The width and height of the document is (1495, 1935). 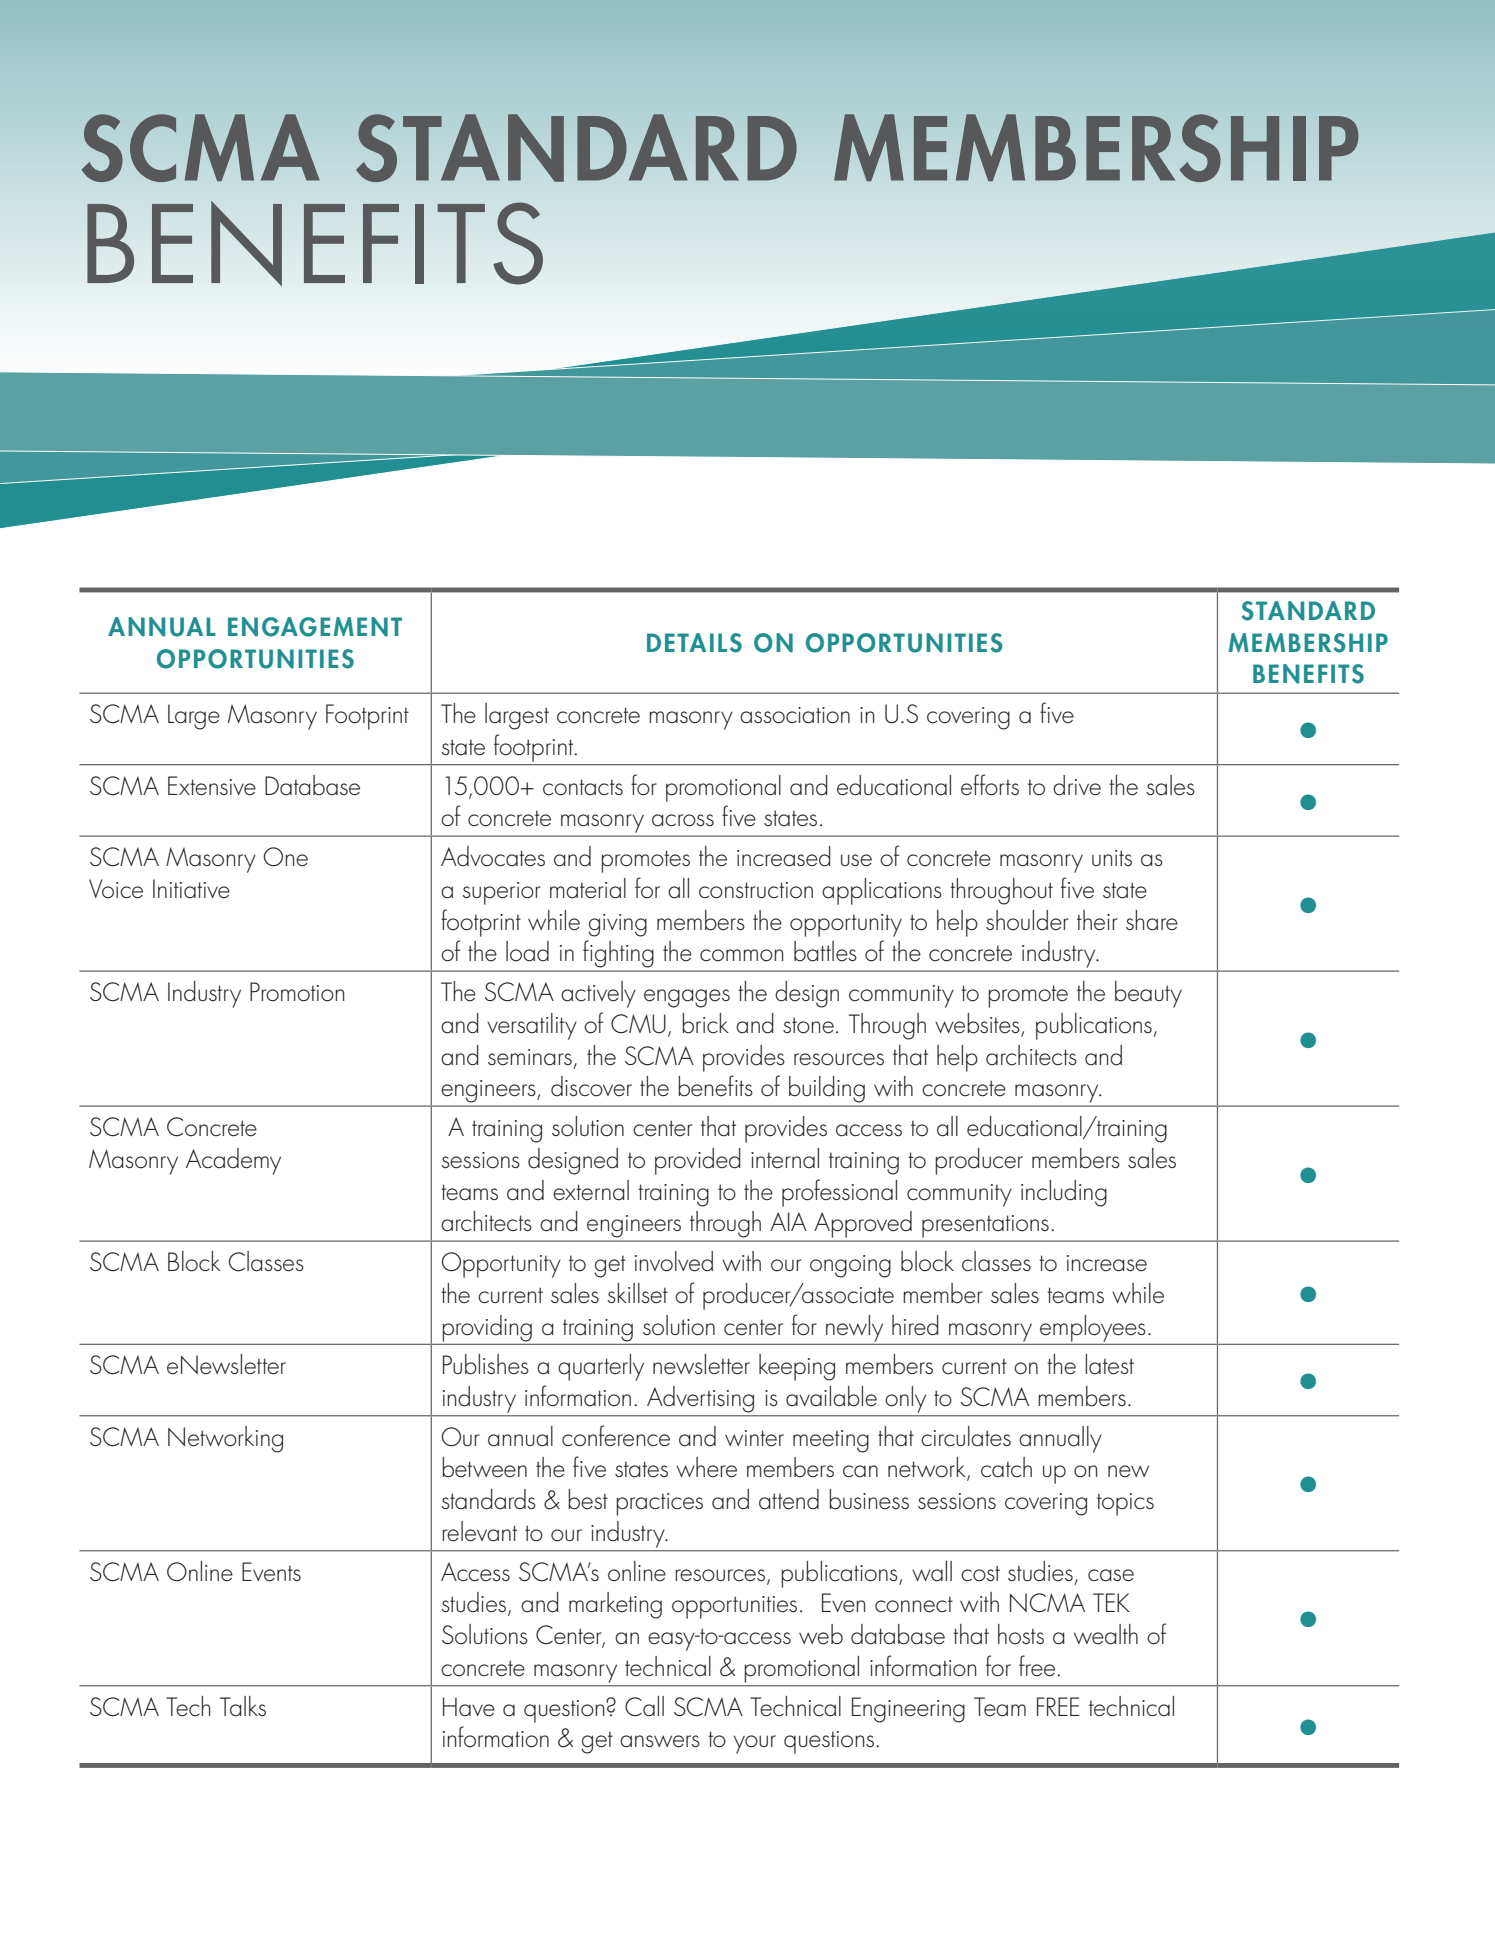 What do you see at coordinates (591, 1190) in the document?
I see `external` at bounding box center [591, 1190].
